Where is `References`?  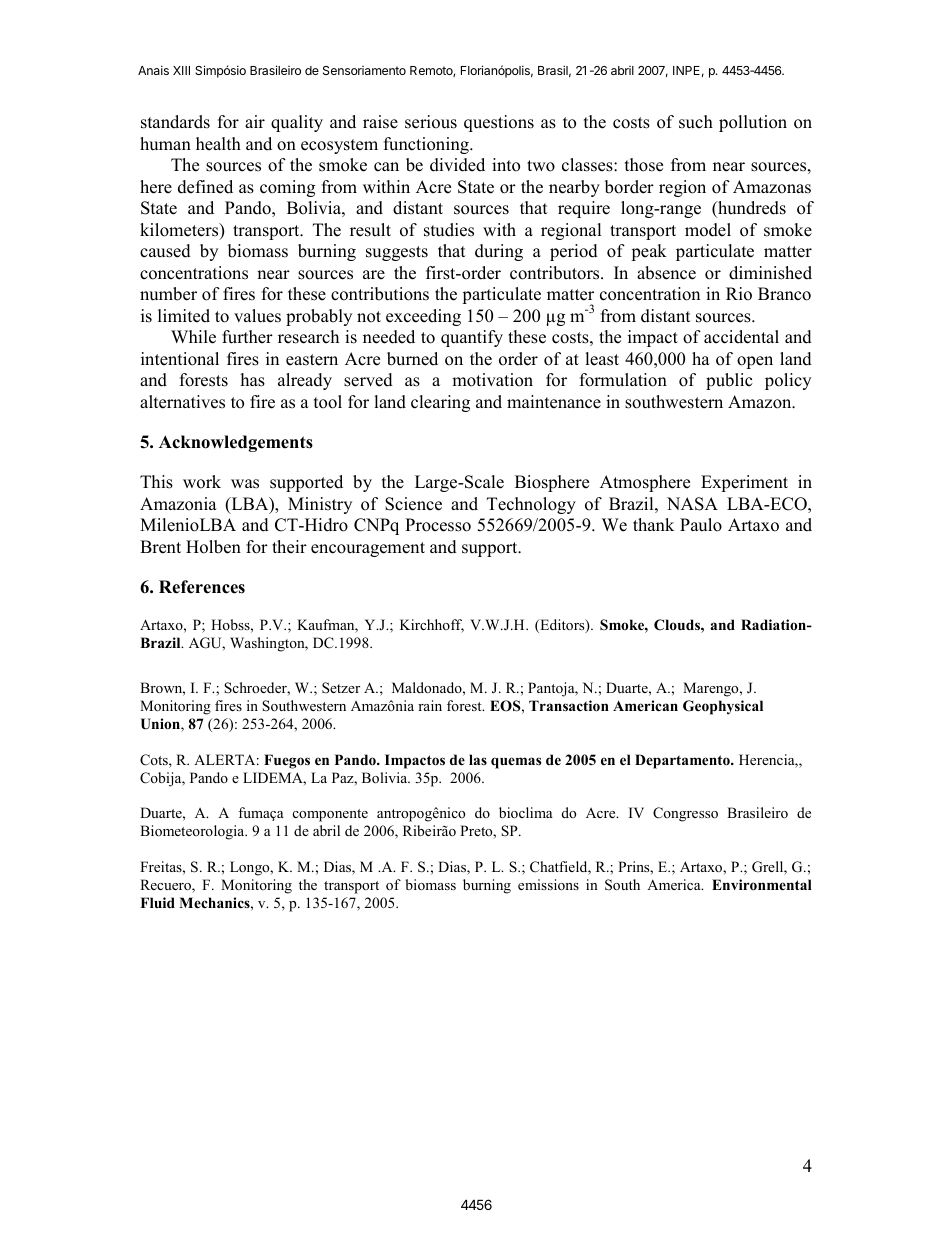
References is located at coordinates (202, 587).
